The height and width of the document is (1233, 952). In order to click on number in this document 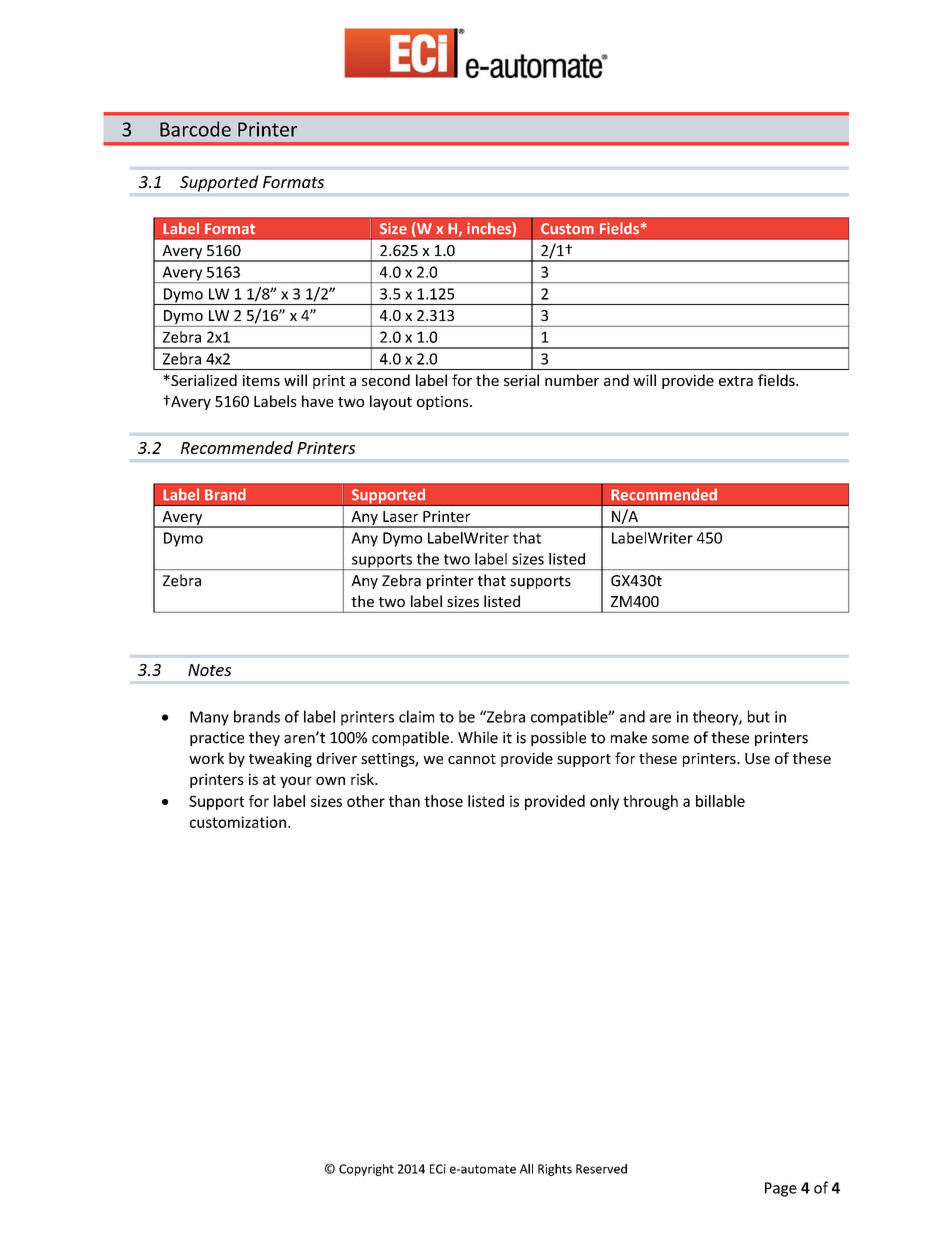, I will do `click(572, 380)`.
